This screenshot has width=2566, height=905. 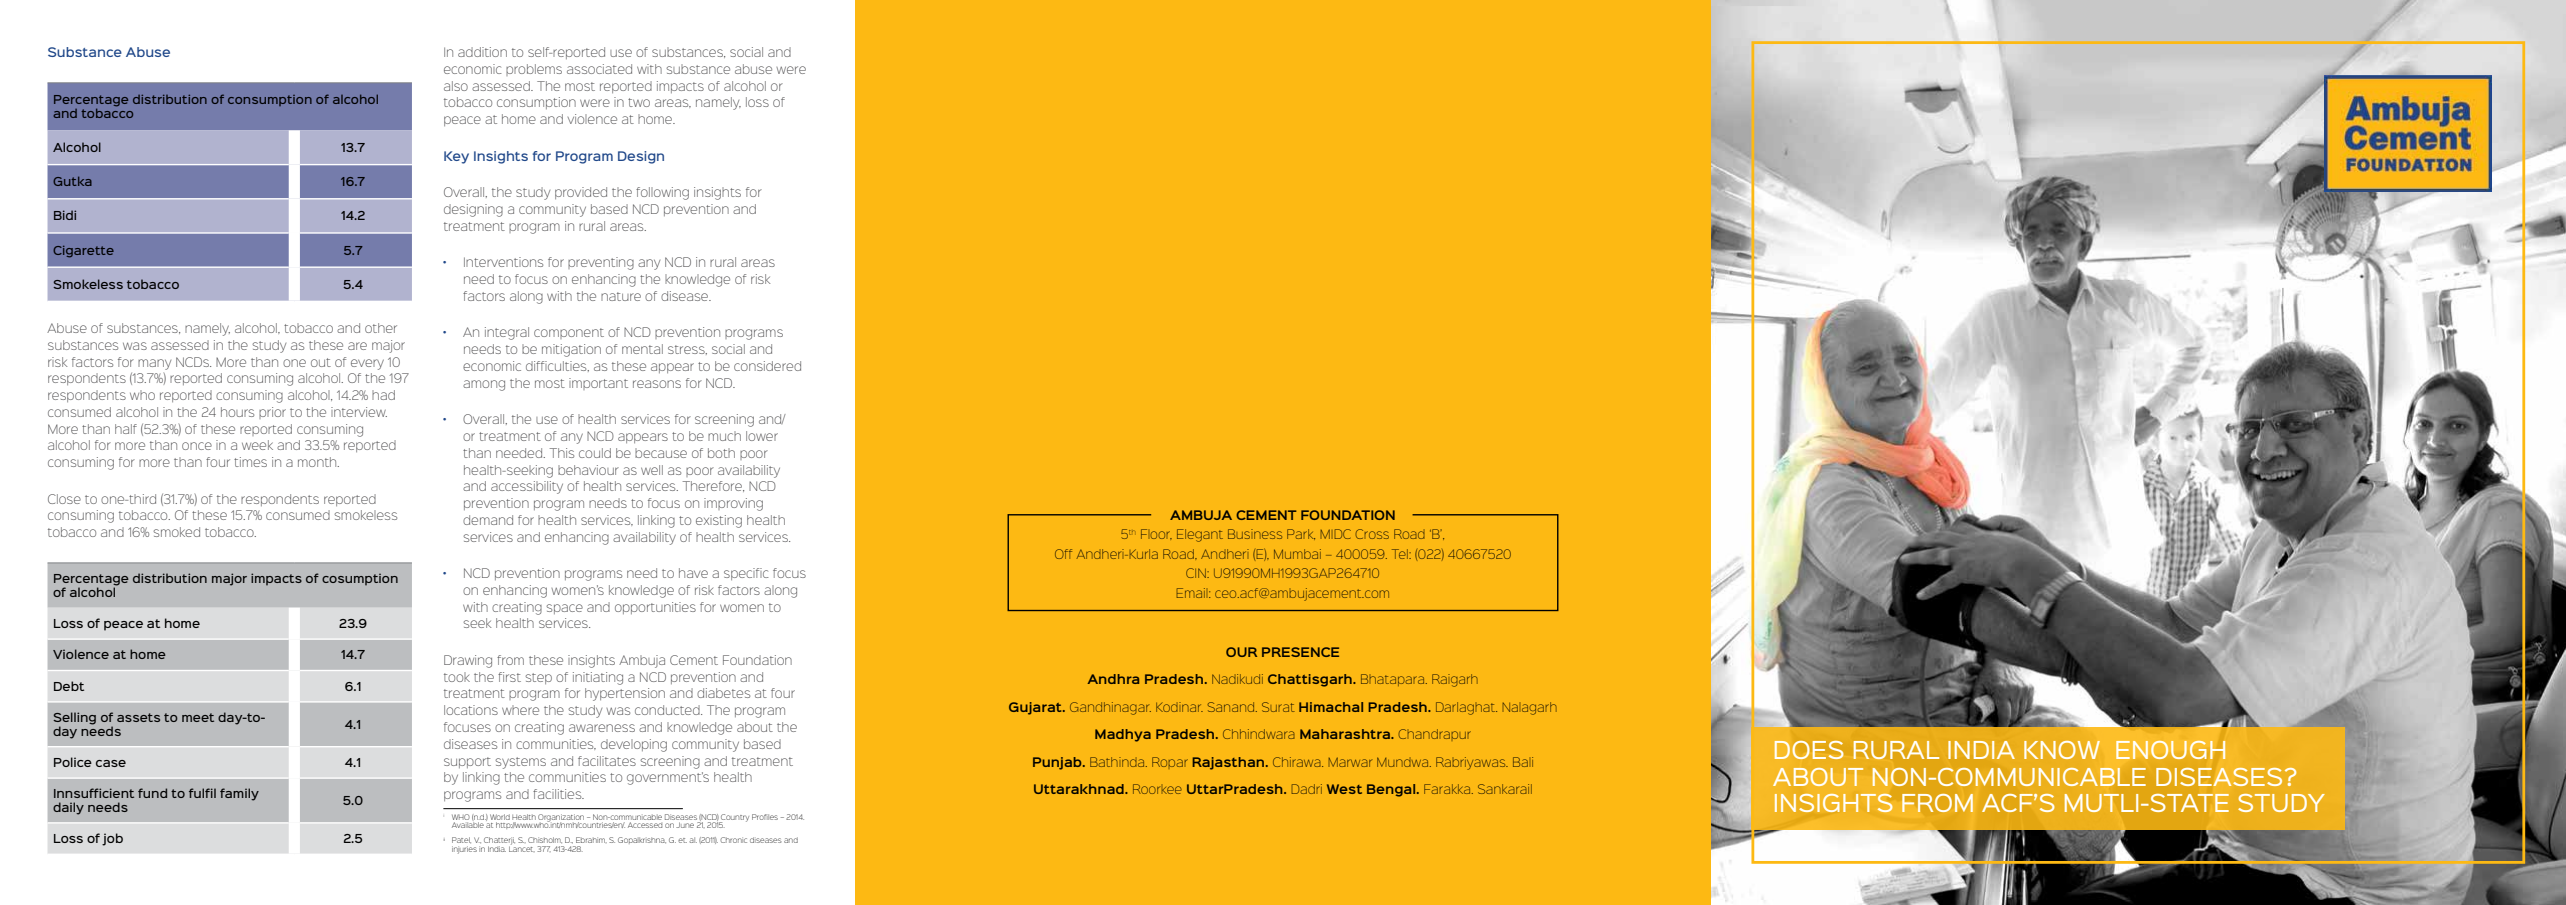 What do you see at coordinates (1809, 750) in the screenshot?
I see `DOES` at bounding box center [1809, 750].
